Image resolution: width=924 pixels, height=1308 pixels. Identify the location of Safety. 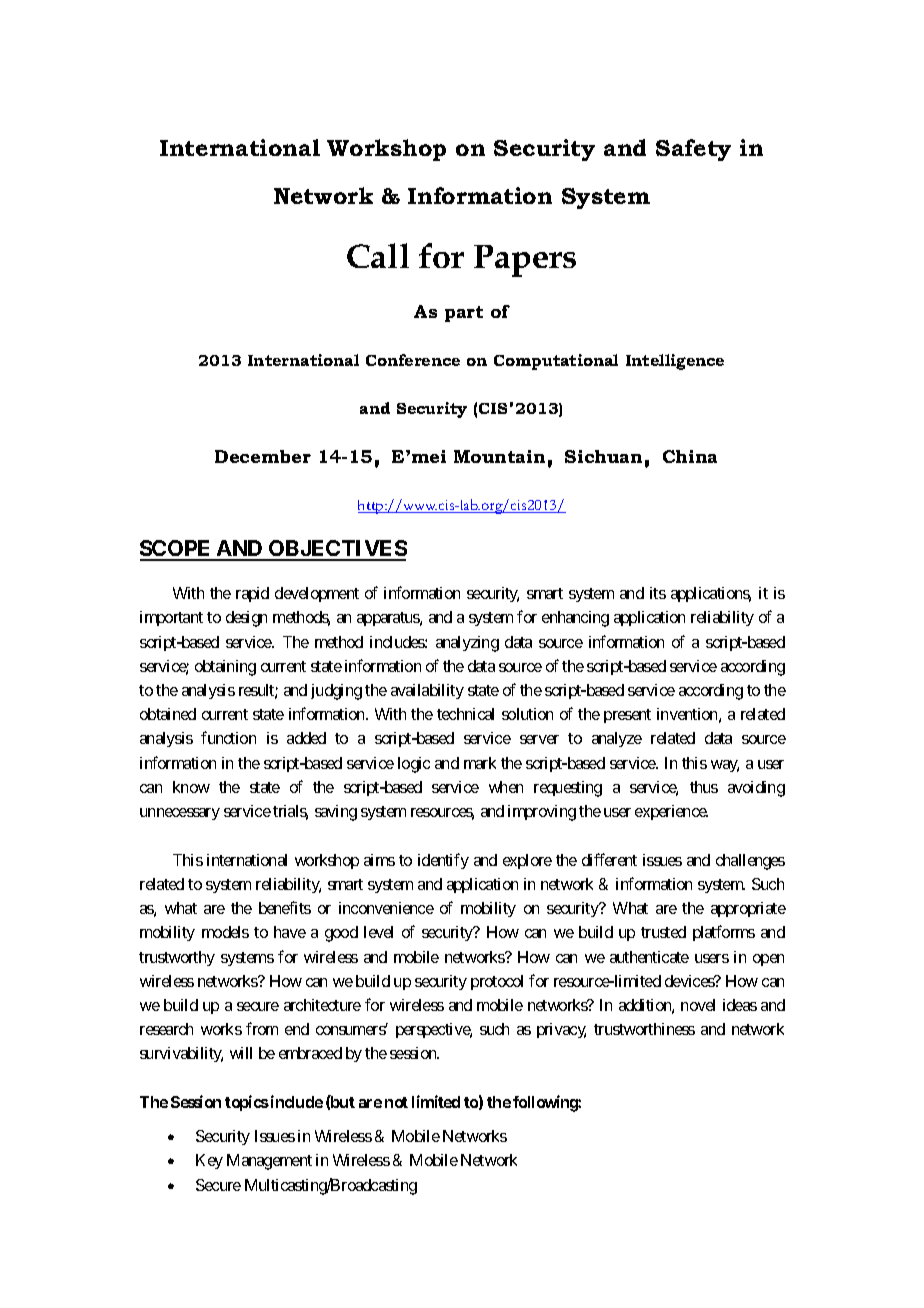
(693, 150).
